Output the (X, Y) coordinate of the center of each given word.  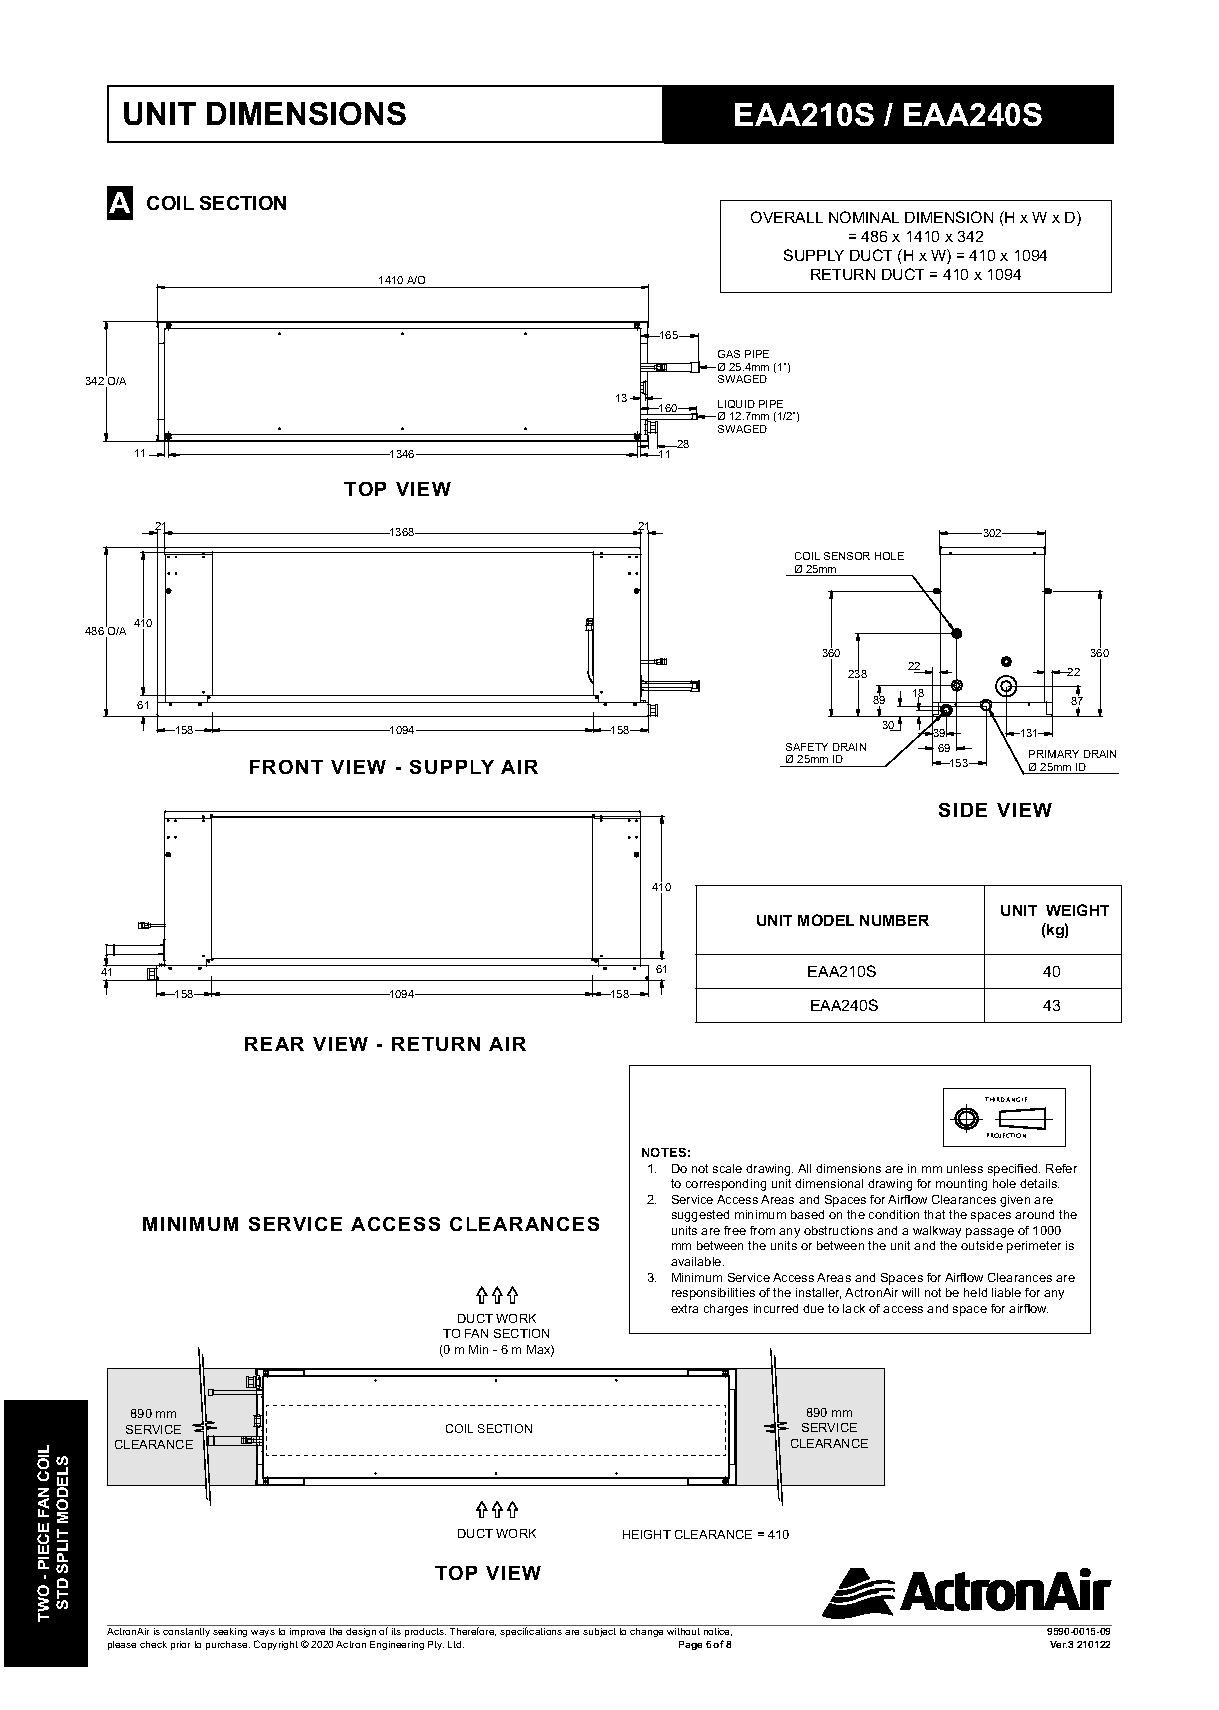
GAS (729, 354)
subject (599, 1632)
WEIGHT (1077, 910)
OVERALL (787, 217)
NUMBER (894, 920)
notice (718, 1632)
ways (263, 1633)
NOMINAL (864, 217)
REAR (274, 1044)
